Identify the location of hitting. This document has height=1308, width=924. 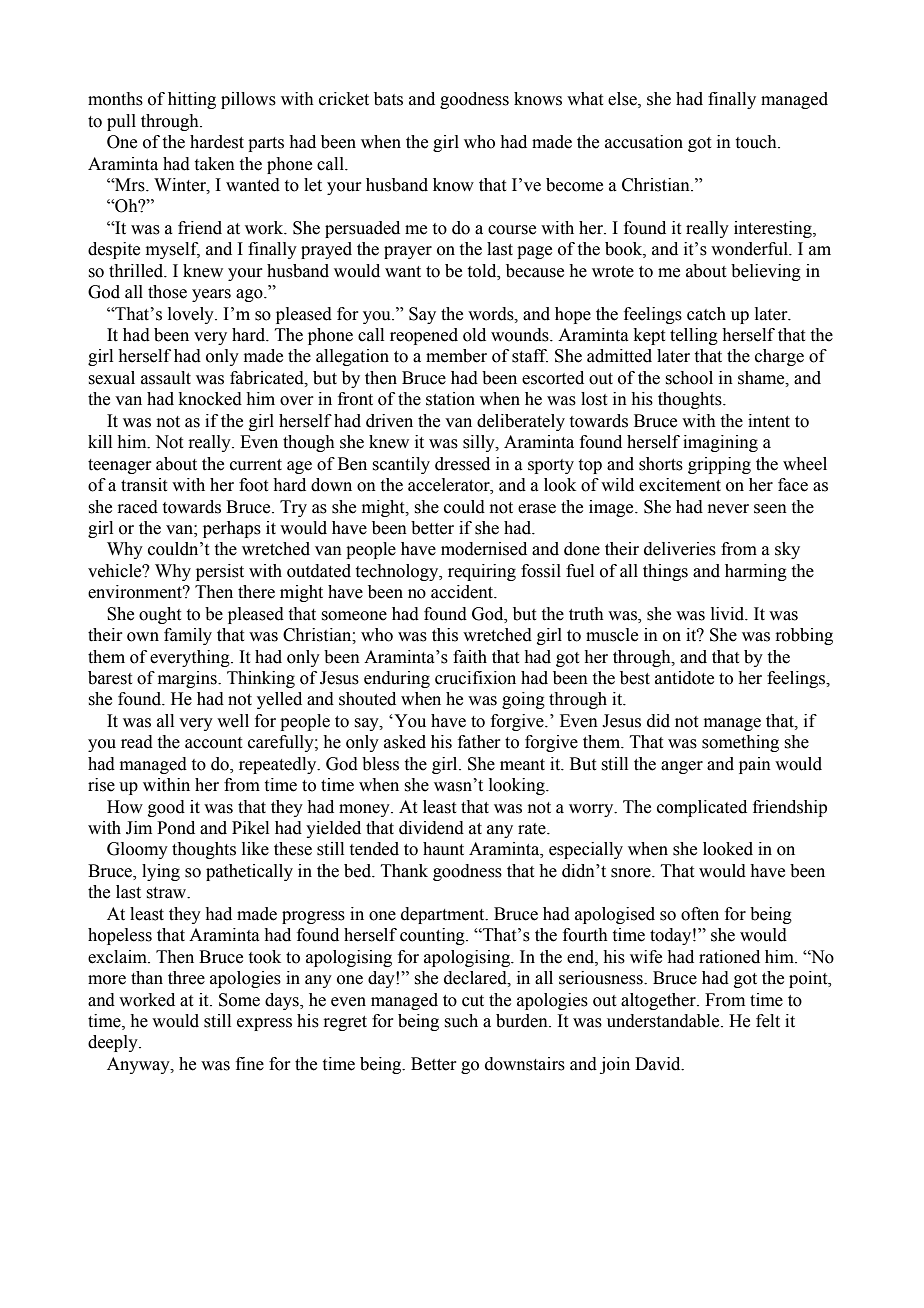
(192, 100).
